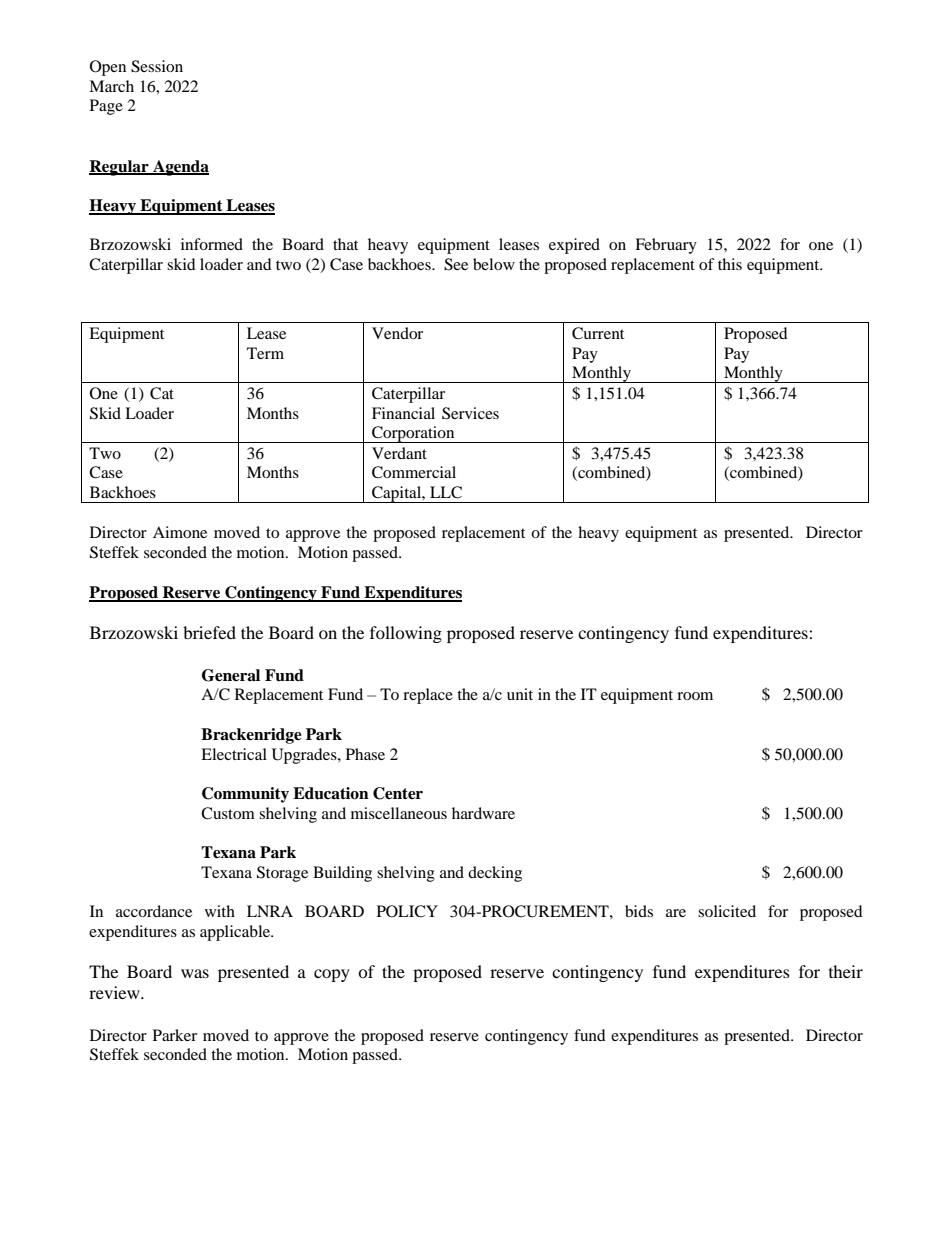 This screenshot has height=1233, width=952. I want to click on was, so click(195, 973).
